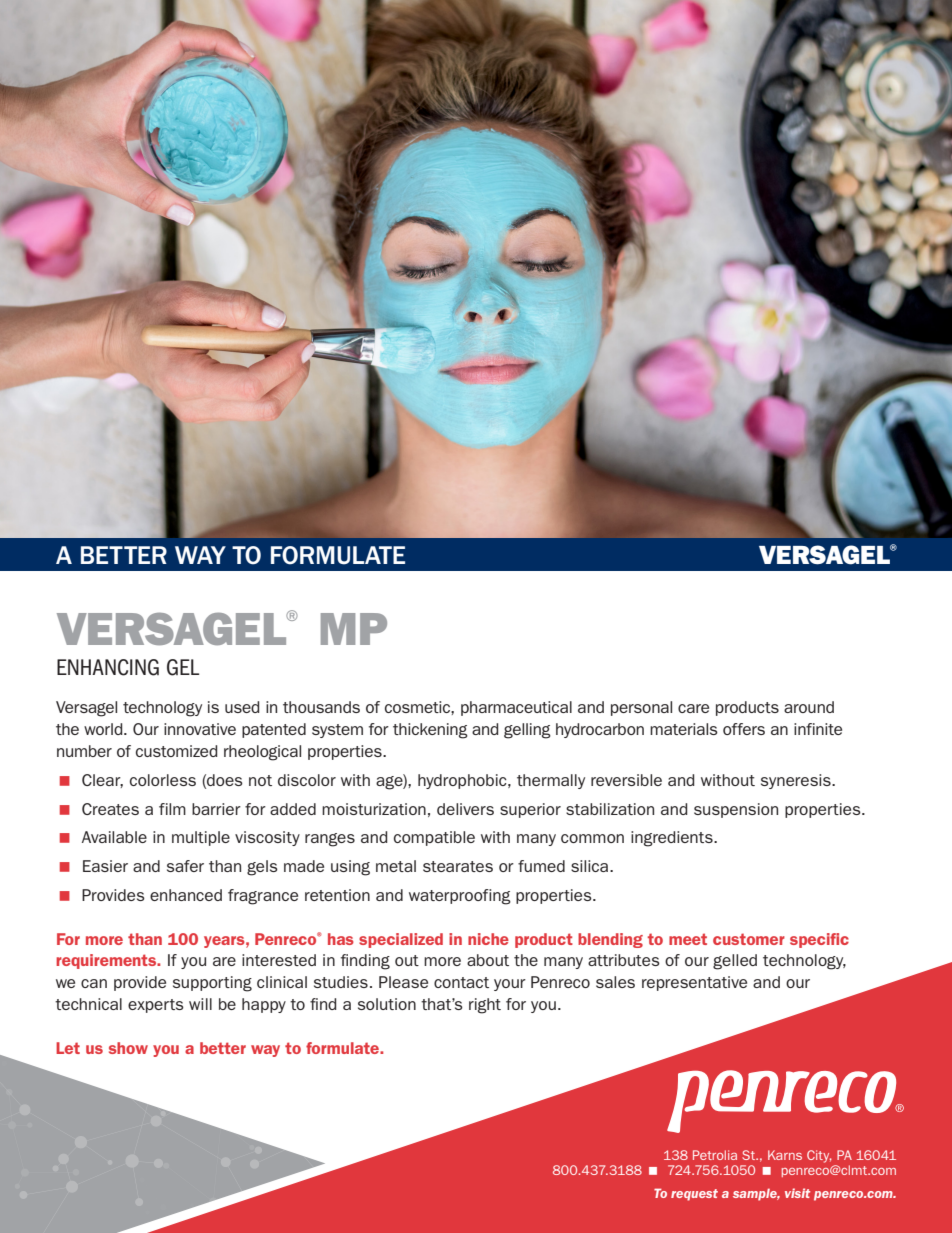  I want to click on City, so click(819, 1156).
